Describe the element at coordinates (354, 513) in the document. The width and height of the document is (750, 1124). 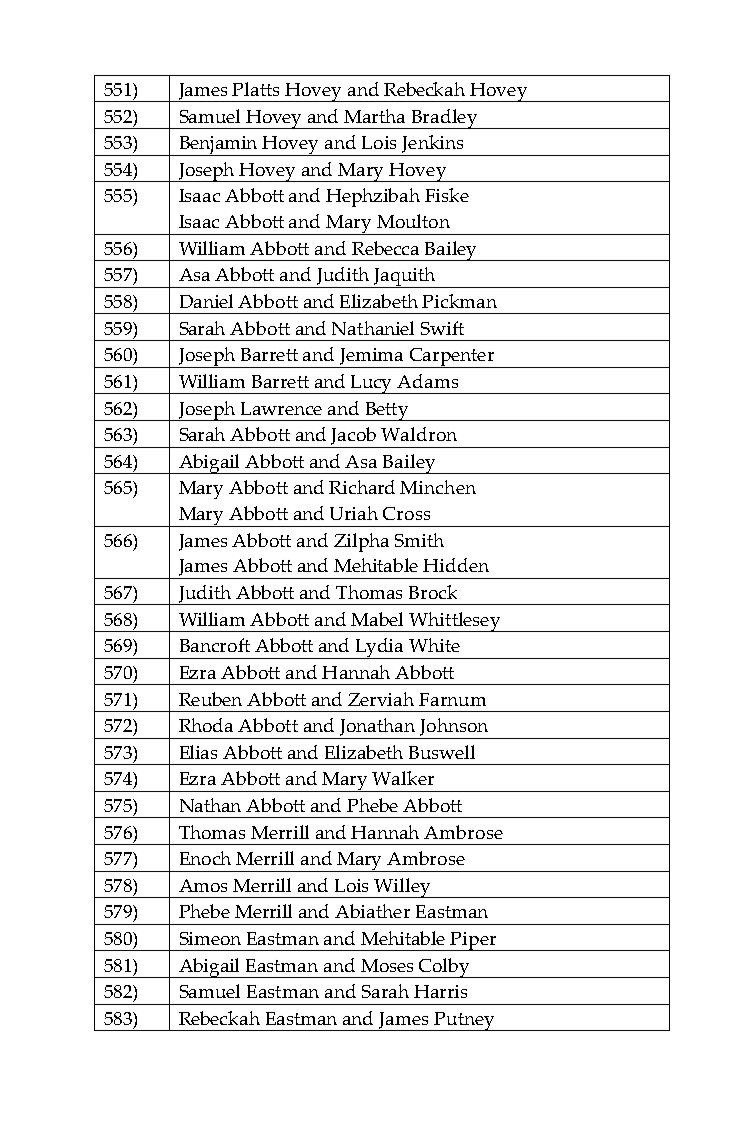
I see `Uriah` at that location.
